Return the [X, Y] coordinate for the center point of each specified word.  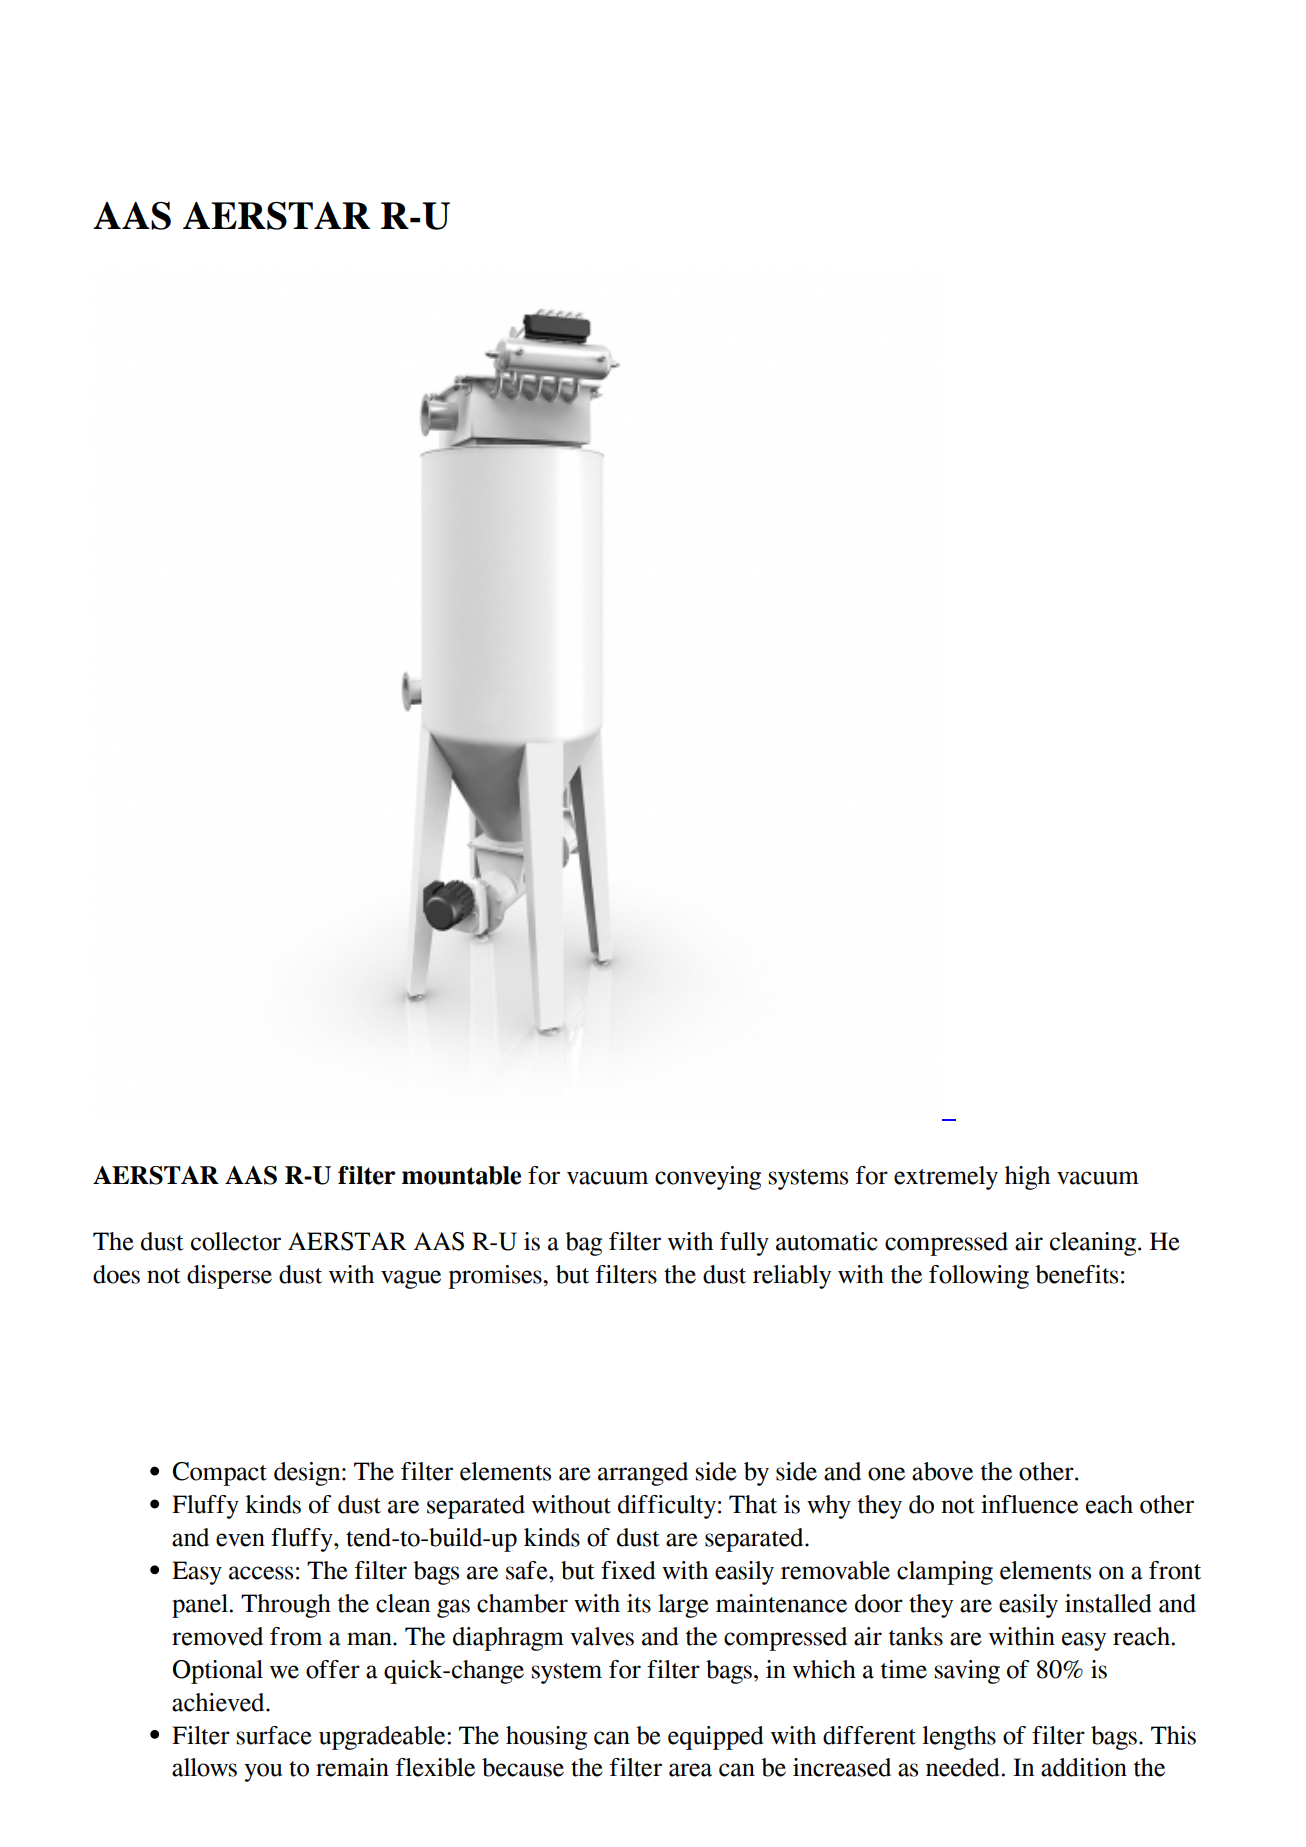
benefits [1076, 1274]
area [690, 1770]
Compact [220, 1474]
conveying [708, 1178]
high [1027, 1178]
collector [236, 1241]
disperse [229, 1277]
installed [1108, 1603]
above [942, 1471]
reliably [792, 1277]
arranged [643, 1474]
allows [204, 1767]
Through [286, 1606]
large [683, 1606]
